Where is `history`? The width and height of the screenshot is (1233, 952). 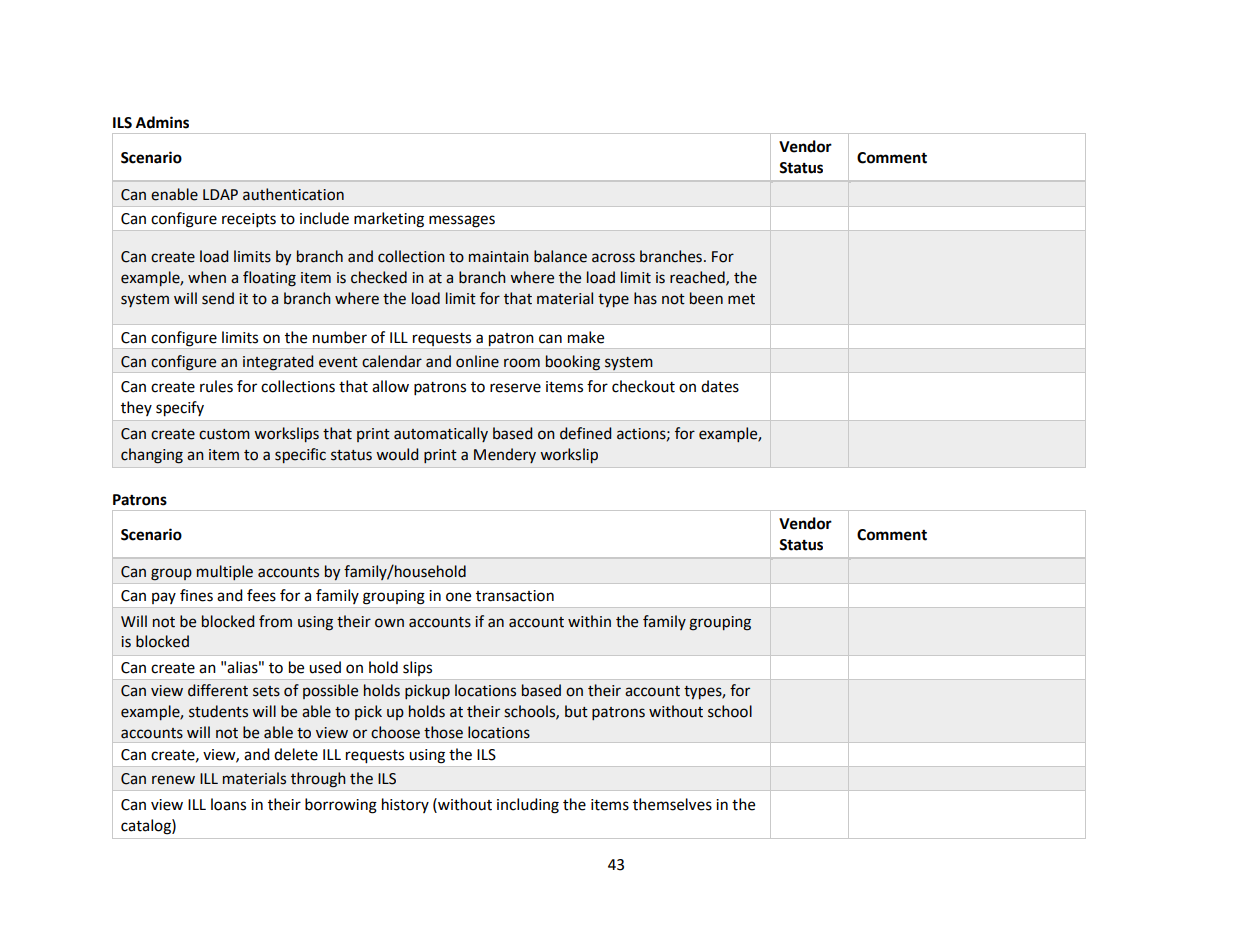
history is located at coordinates (405, 805).
